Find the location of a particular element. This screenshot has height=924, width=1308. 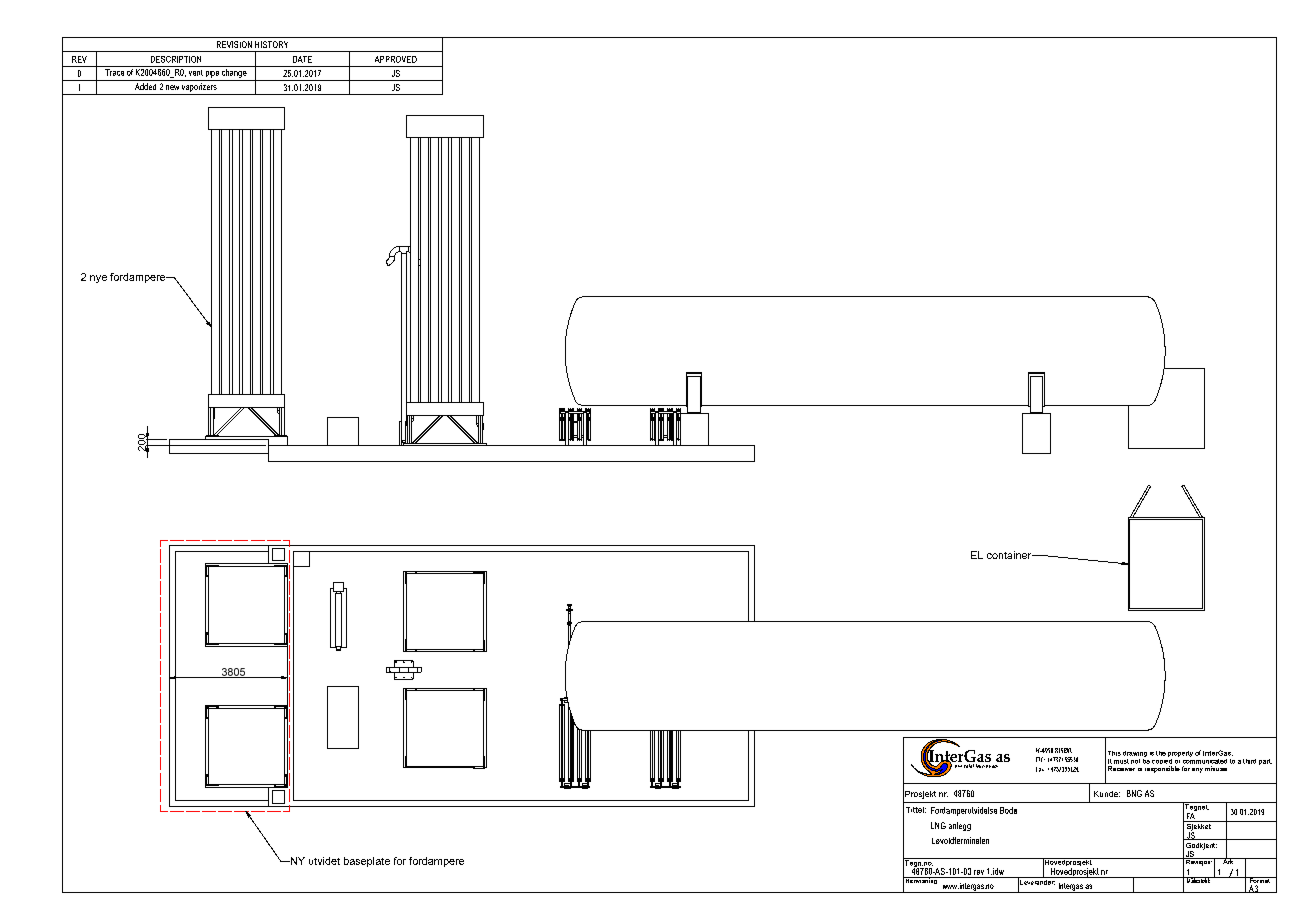

change is located at coordinates (234, 72).
